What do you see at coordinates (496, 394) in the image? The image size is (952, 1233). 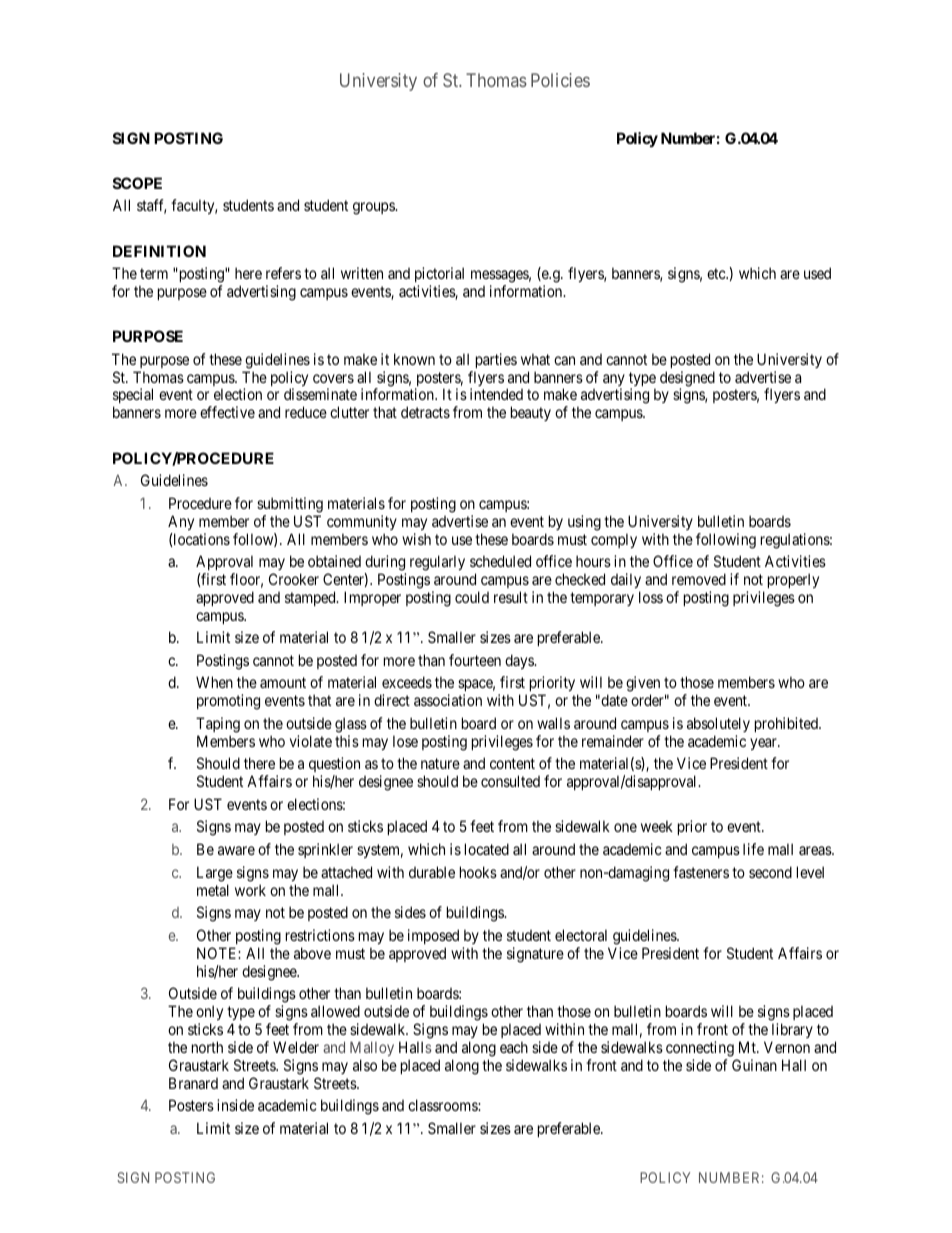 I see `intended` at bounding box center [496, 394].
